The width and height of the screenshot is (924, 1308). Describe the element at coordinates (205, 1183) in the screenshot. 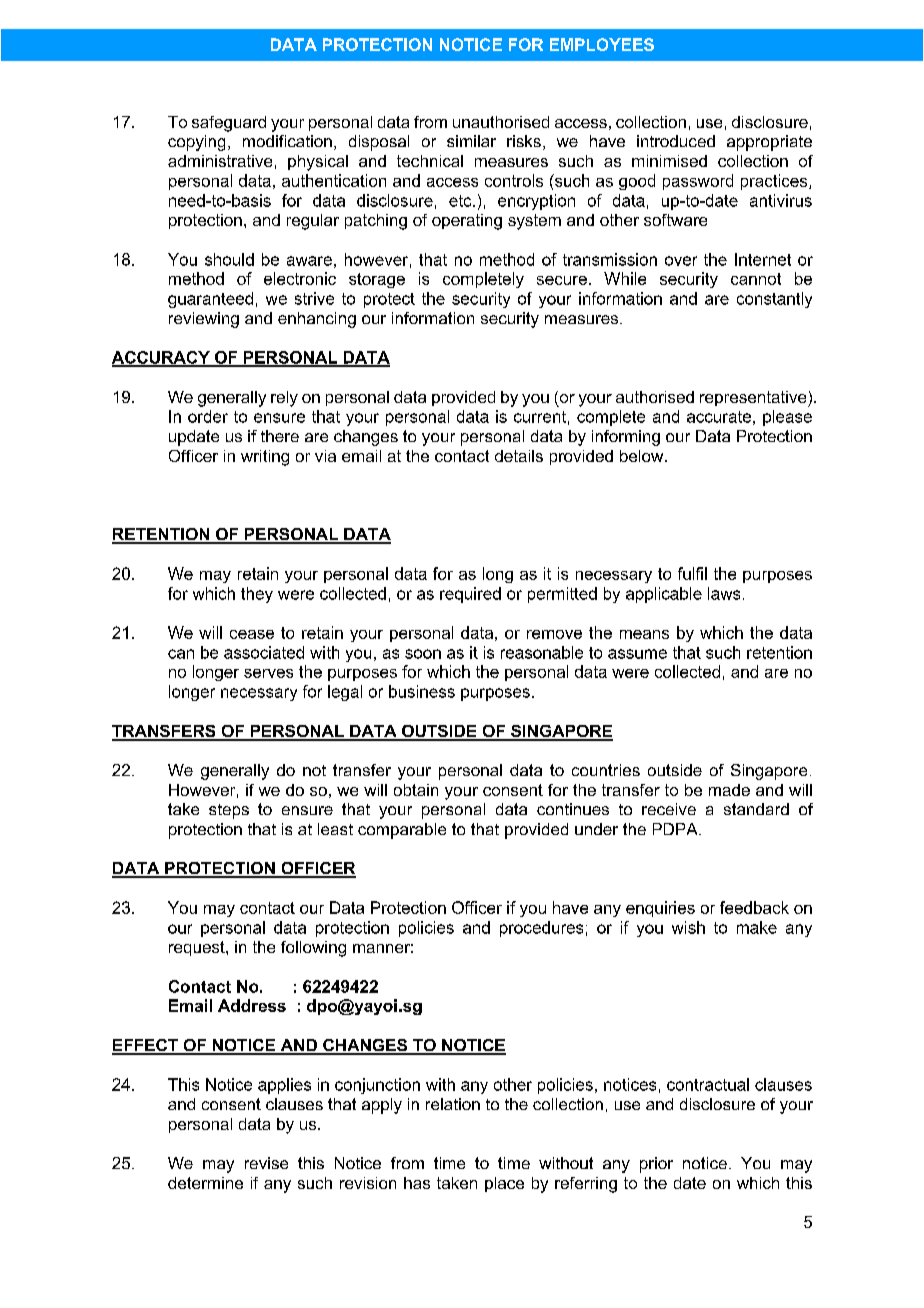

I see `determine` at that location.
